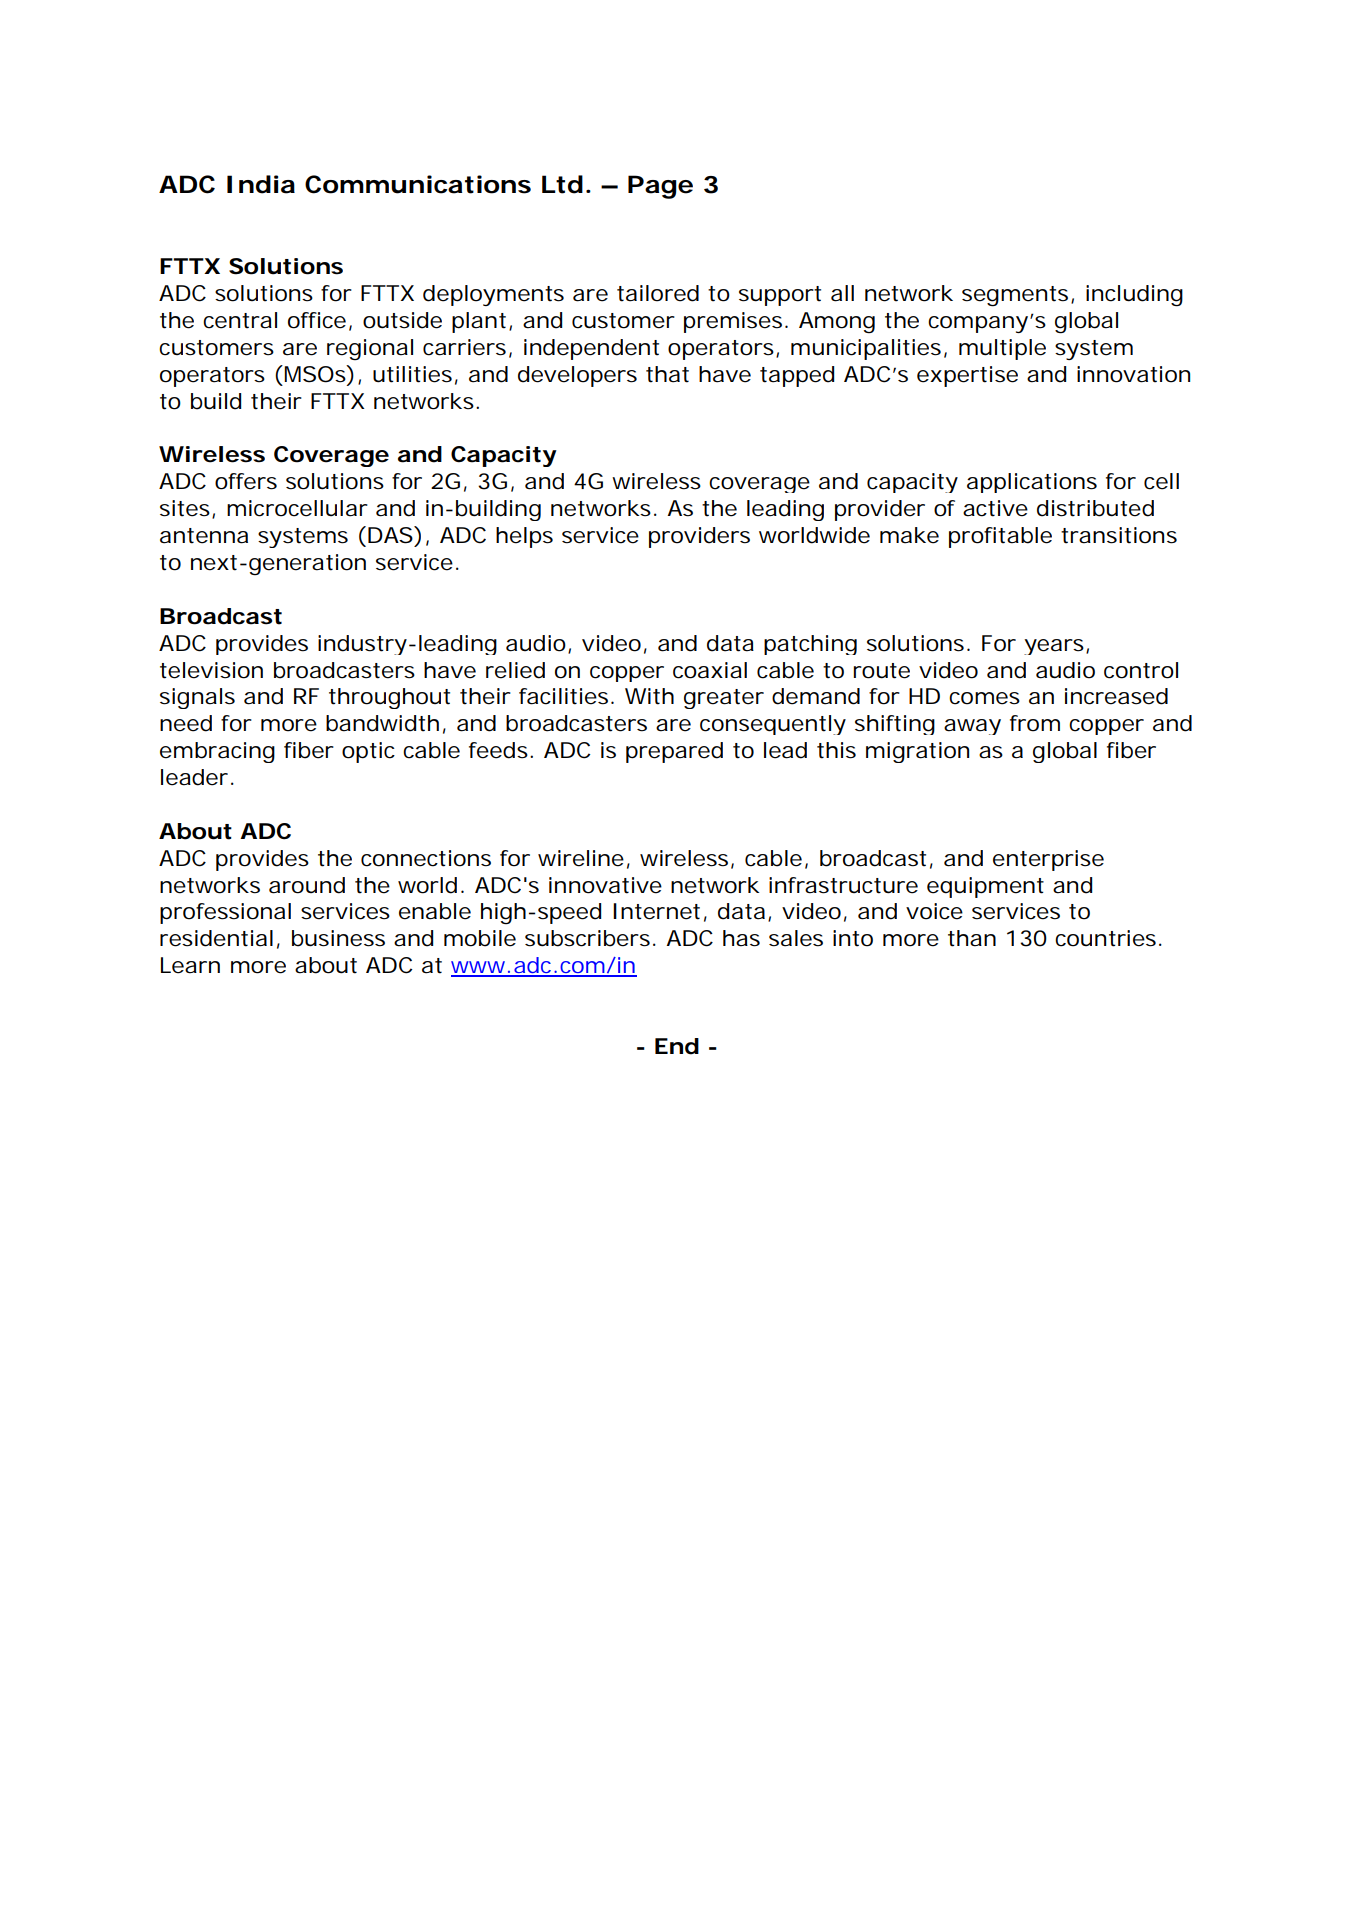 The image size is (1354, 1915). I want to click on business, so click(338, 938).
